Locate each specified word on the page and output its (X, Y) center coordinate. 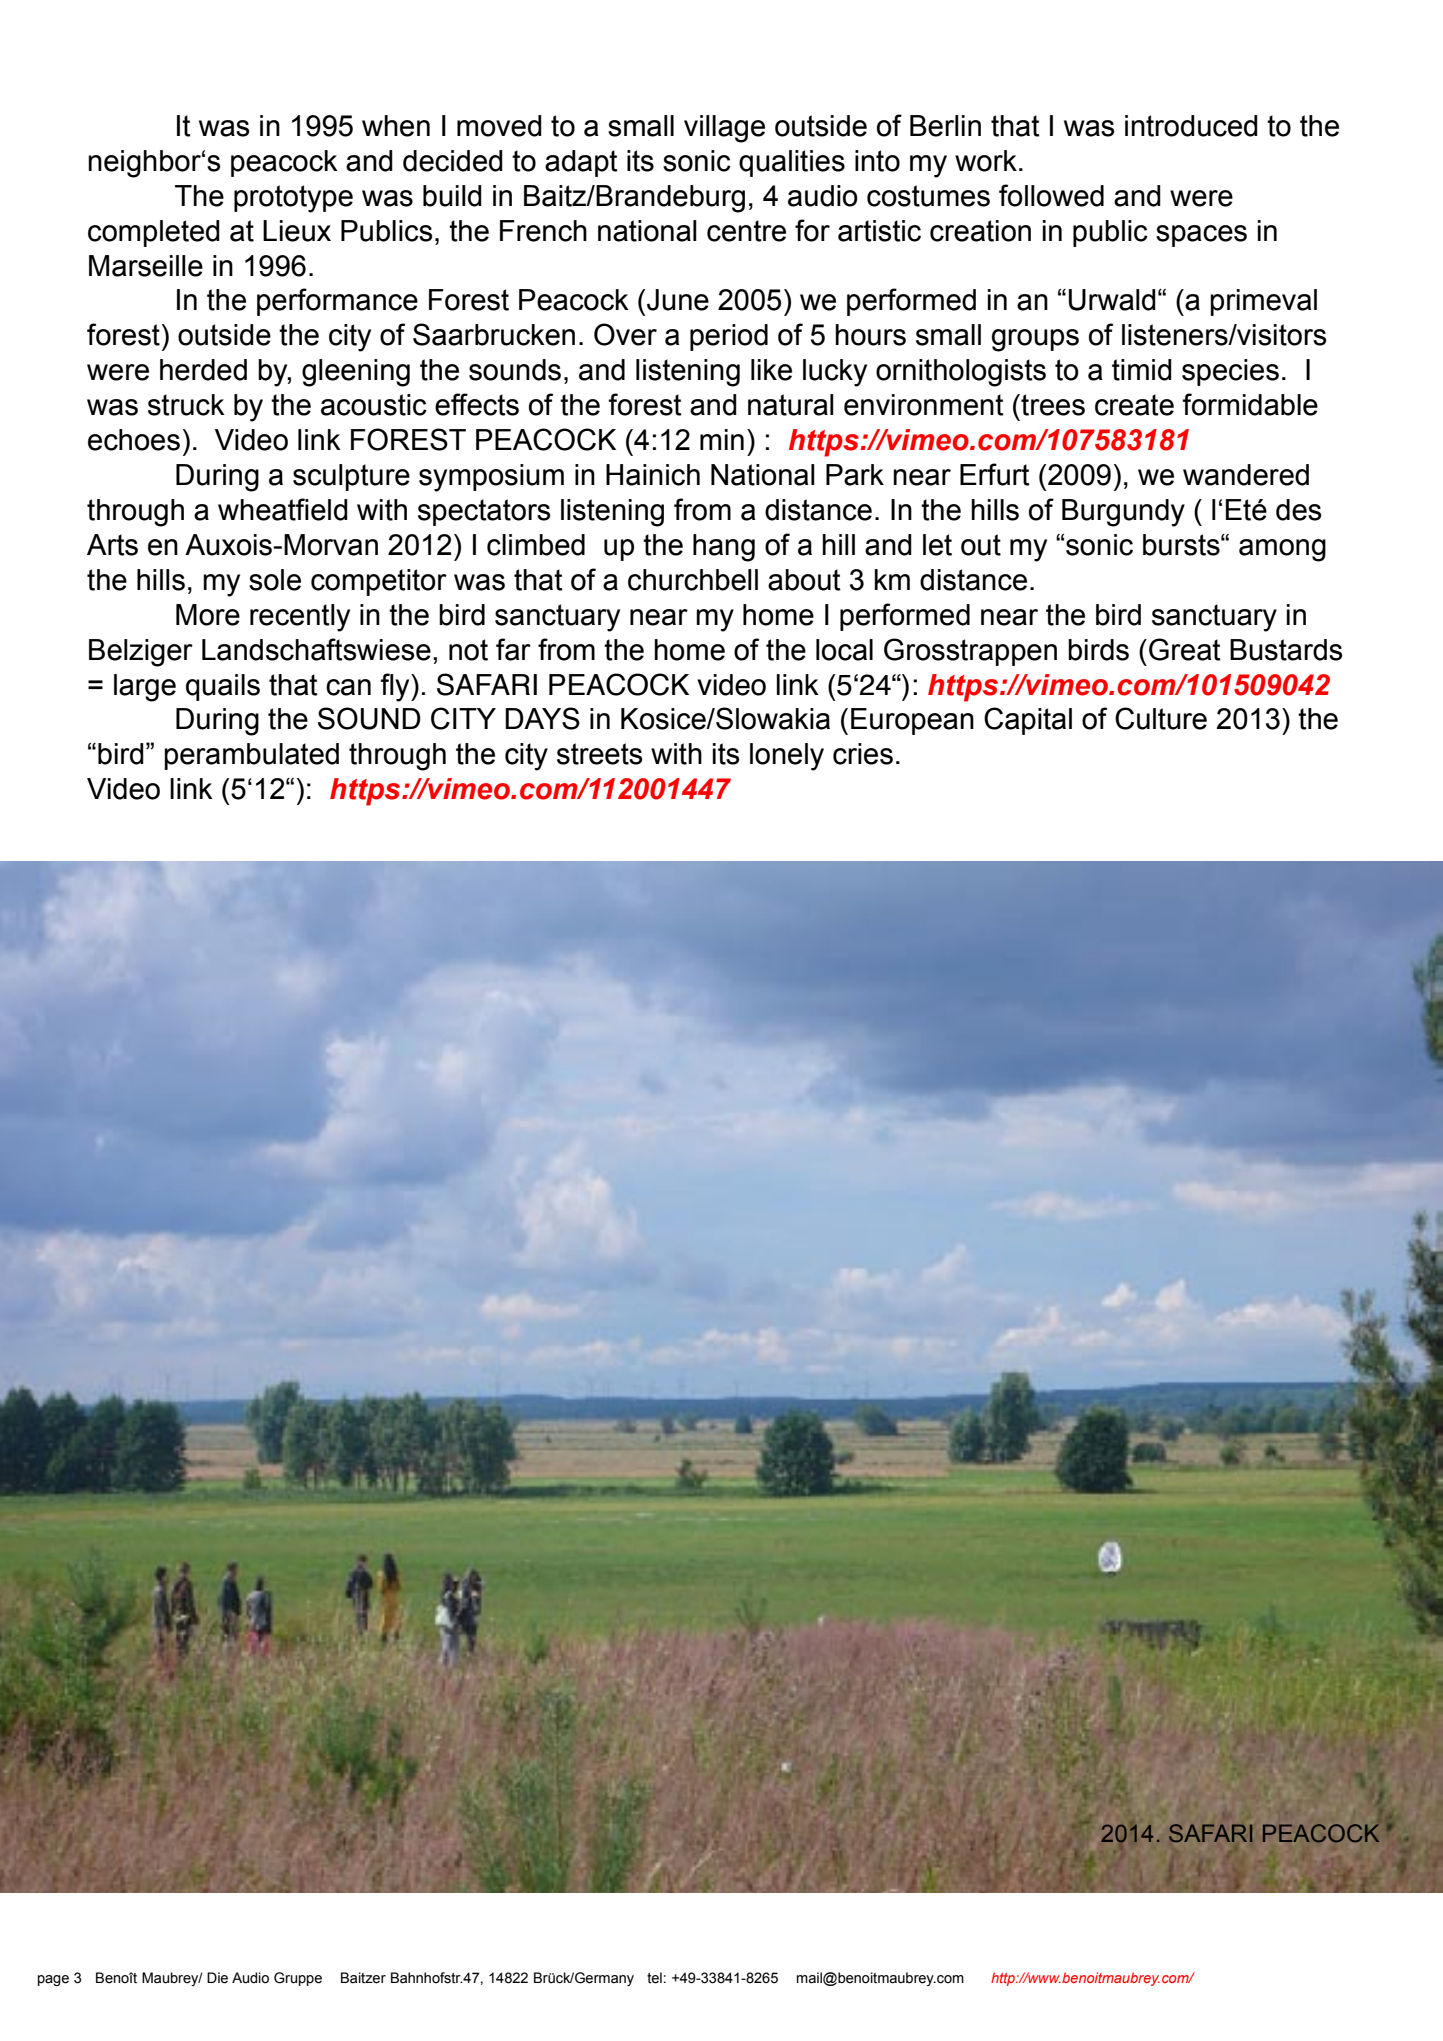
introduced (1191, 126)
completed (154, 233)
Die (217, 1978)
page (53, 1980)
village (724, 129)
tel (654, 1978)
